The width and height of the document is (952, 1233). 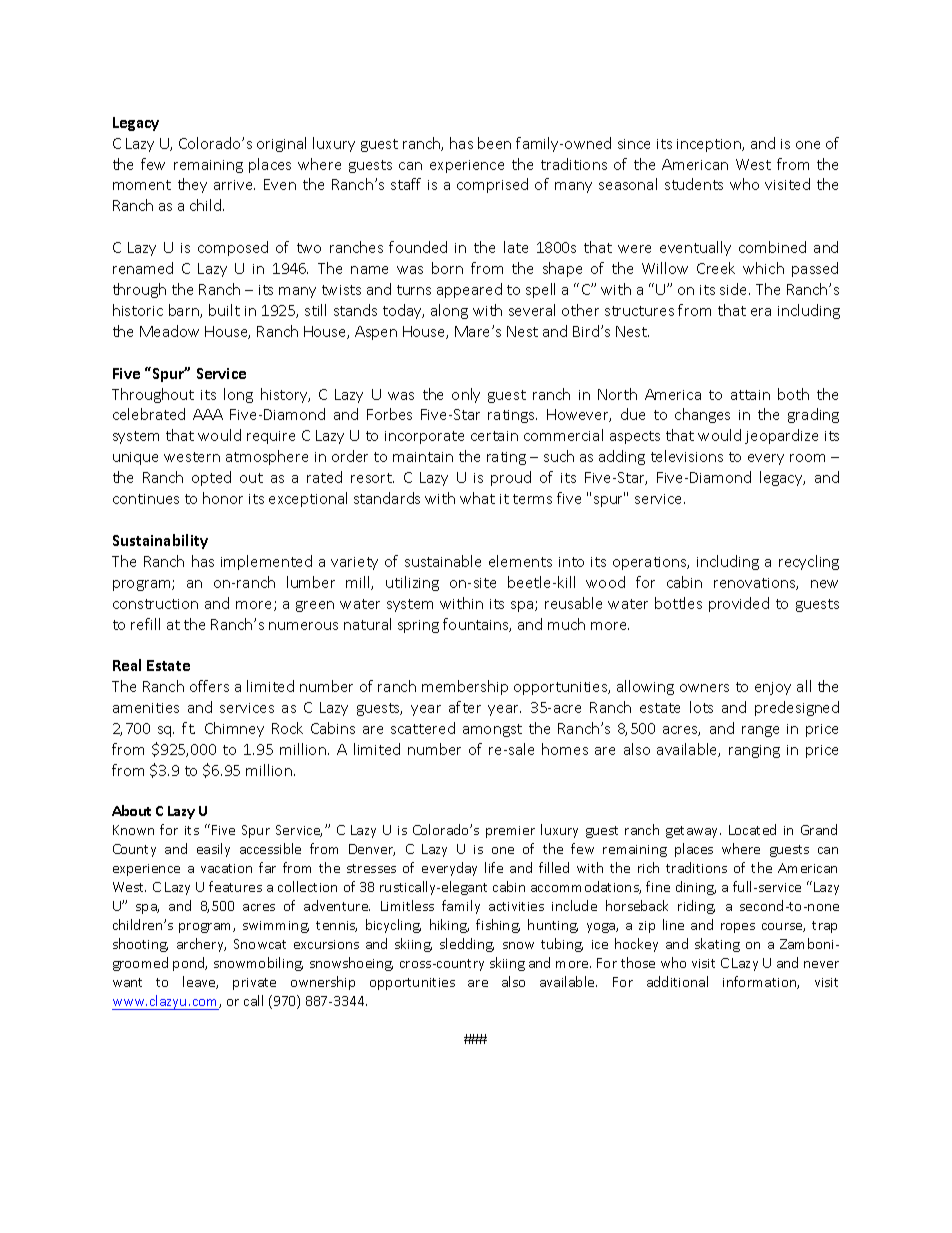 What do you see at coordinates (192, 185) in the document?
I see `they` at bounding box center [192, 185].
